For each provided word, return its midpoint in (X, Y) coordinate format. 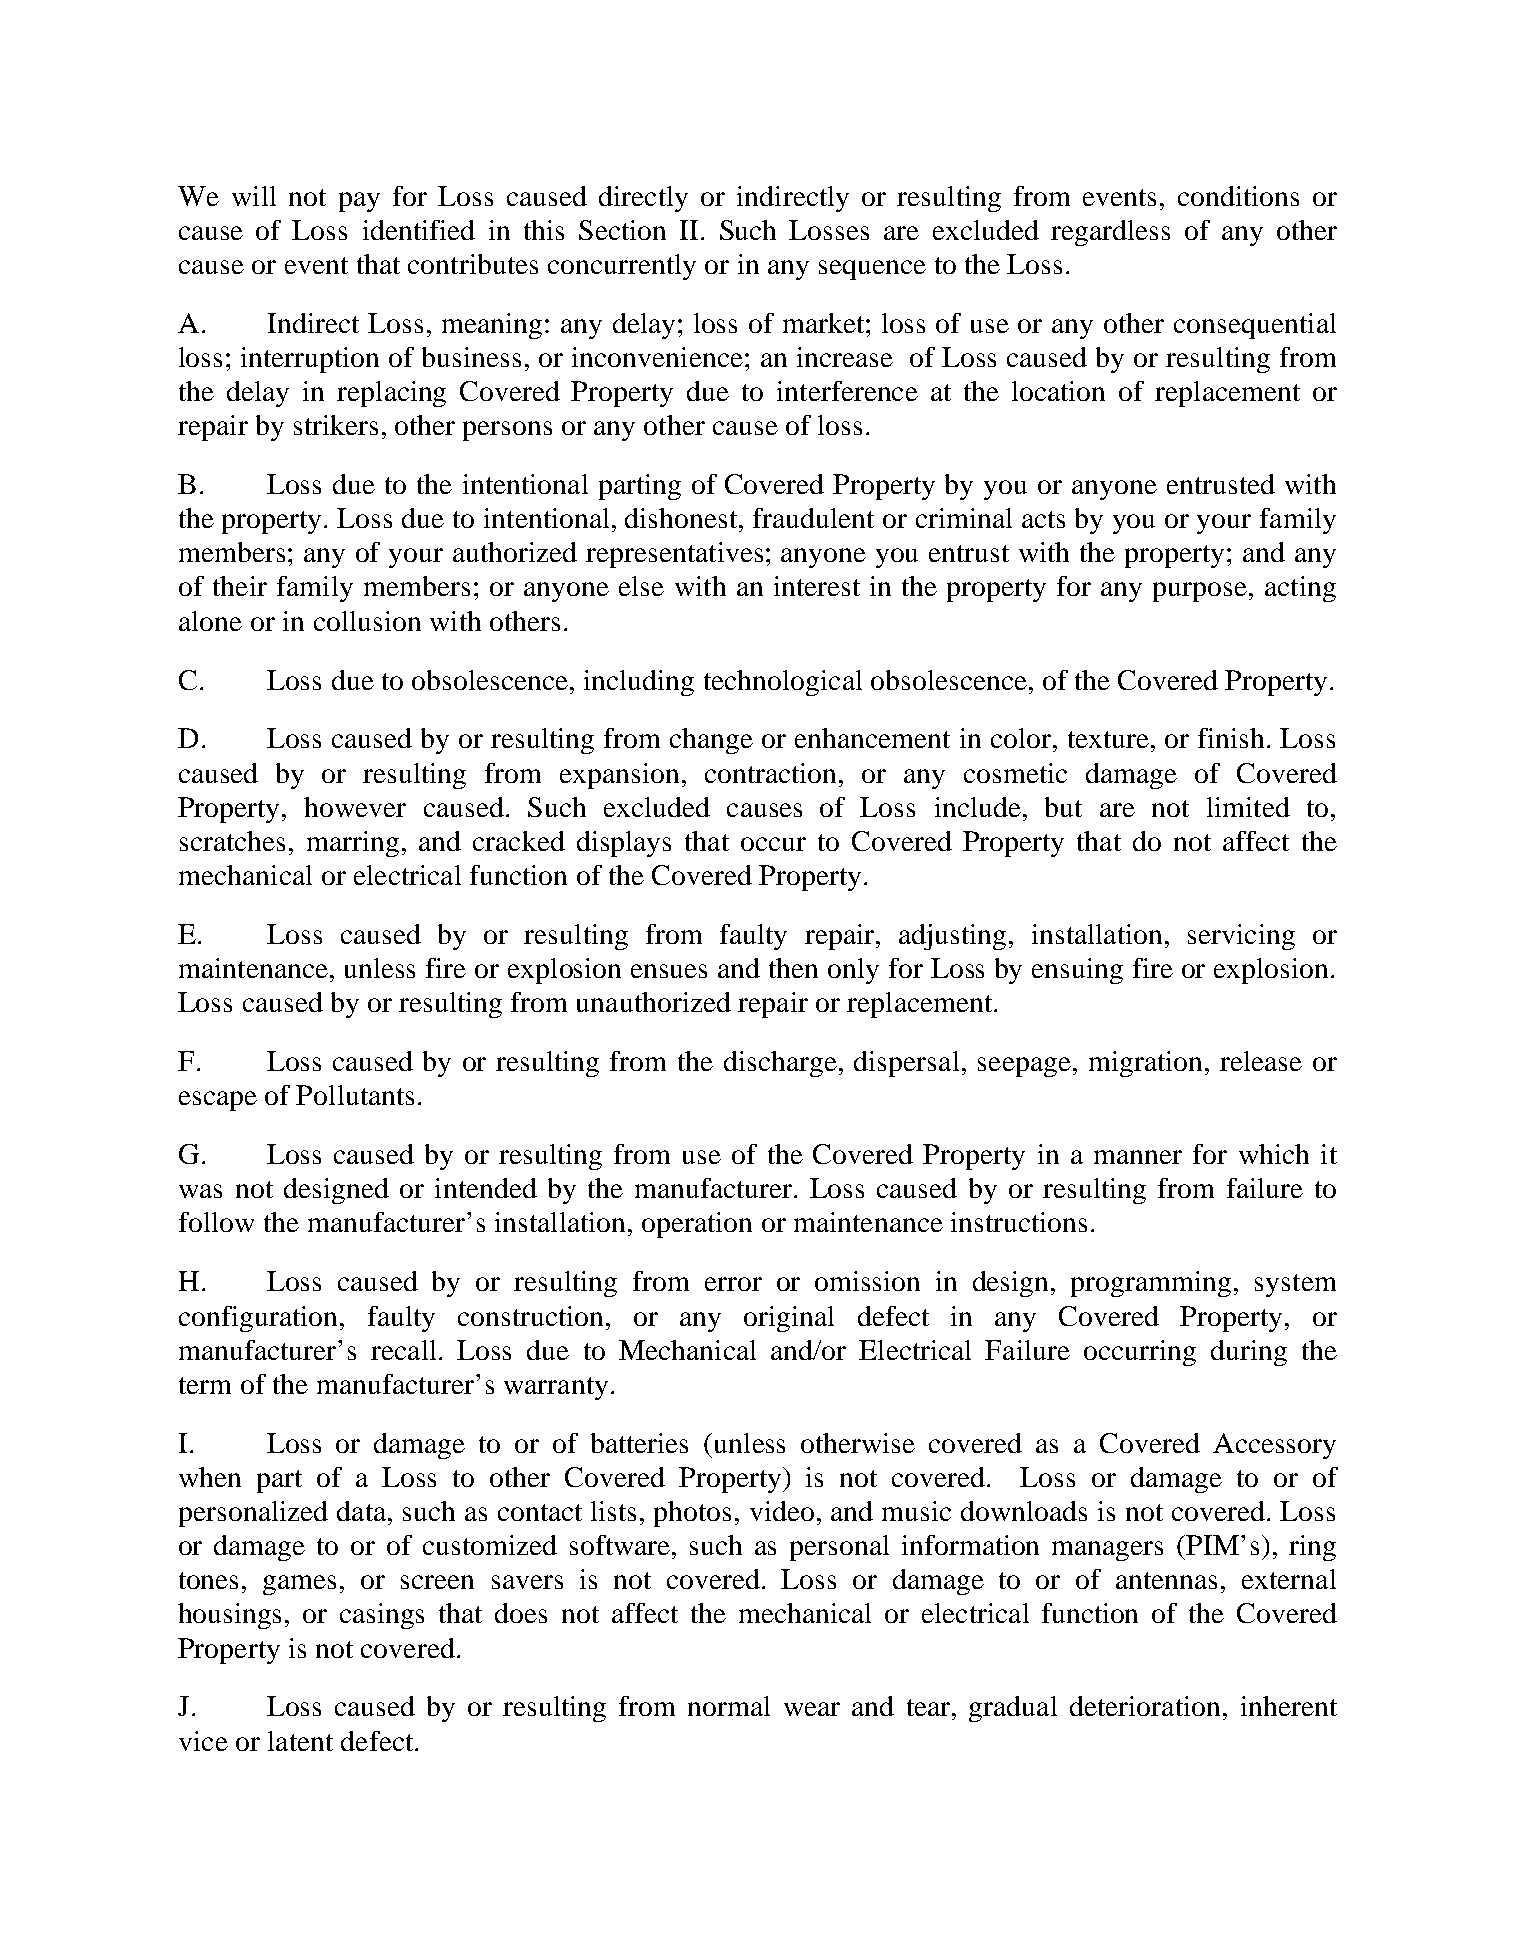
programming (1151, 1284)
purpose (1200, 592)
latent (300, 1741)
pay (359, 202)
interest (817, 586)
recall (403, 1350)
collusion (367, 621)
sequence (872, 270)
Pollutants (355, 1095)
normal (729, 1706)
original (789, 1319)
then (793, 968)
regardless (1110, 233)
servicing (1241, 937)
